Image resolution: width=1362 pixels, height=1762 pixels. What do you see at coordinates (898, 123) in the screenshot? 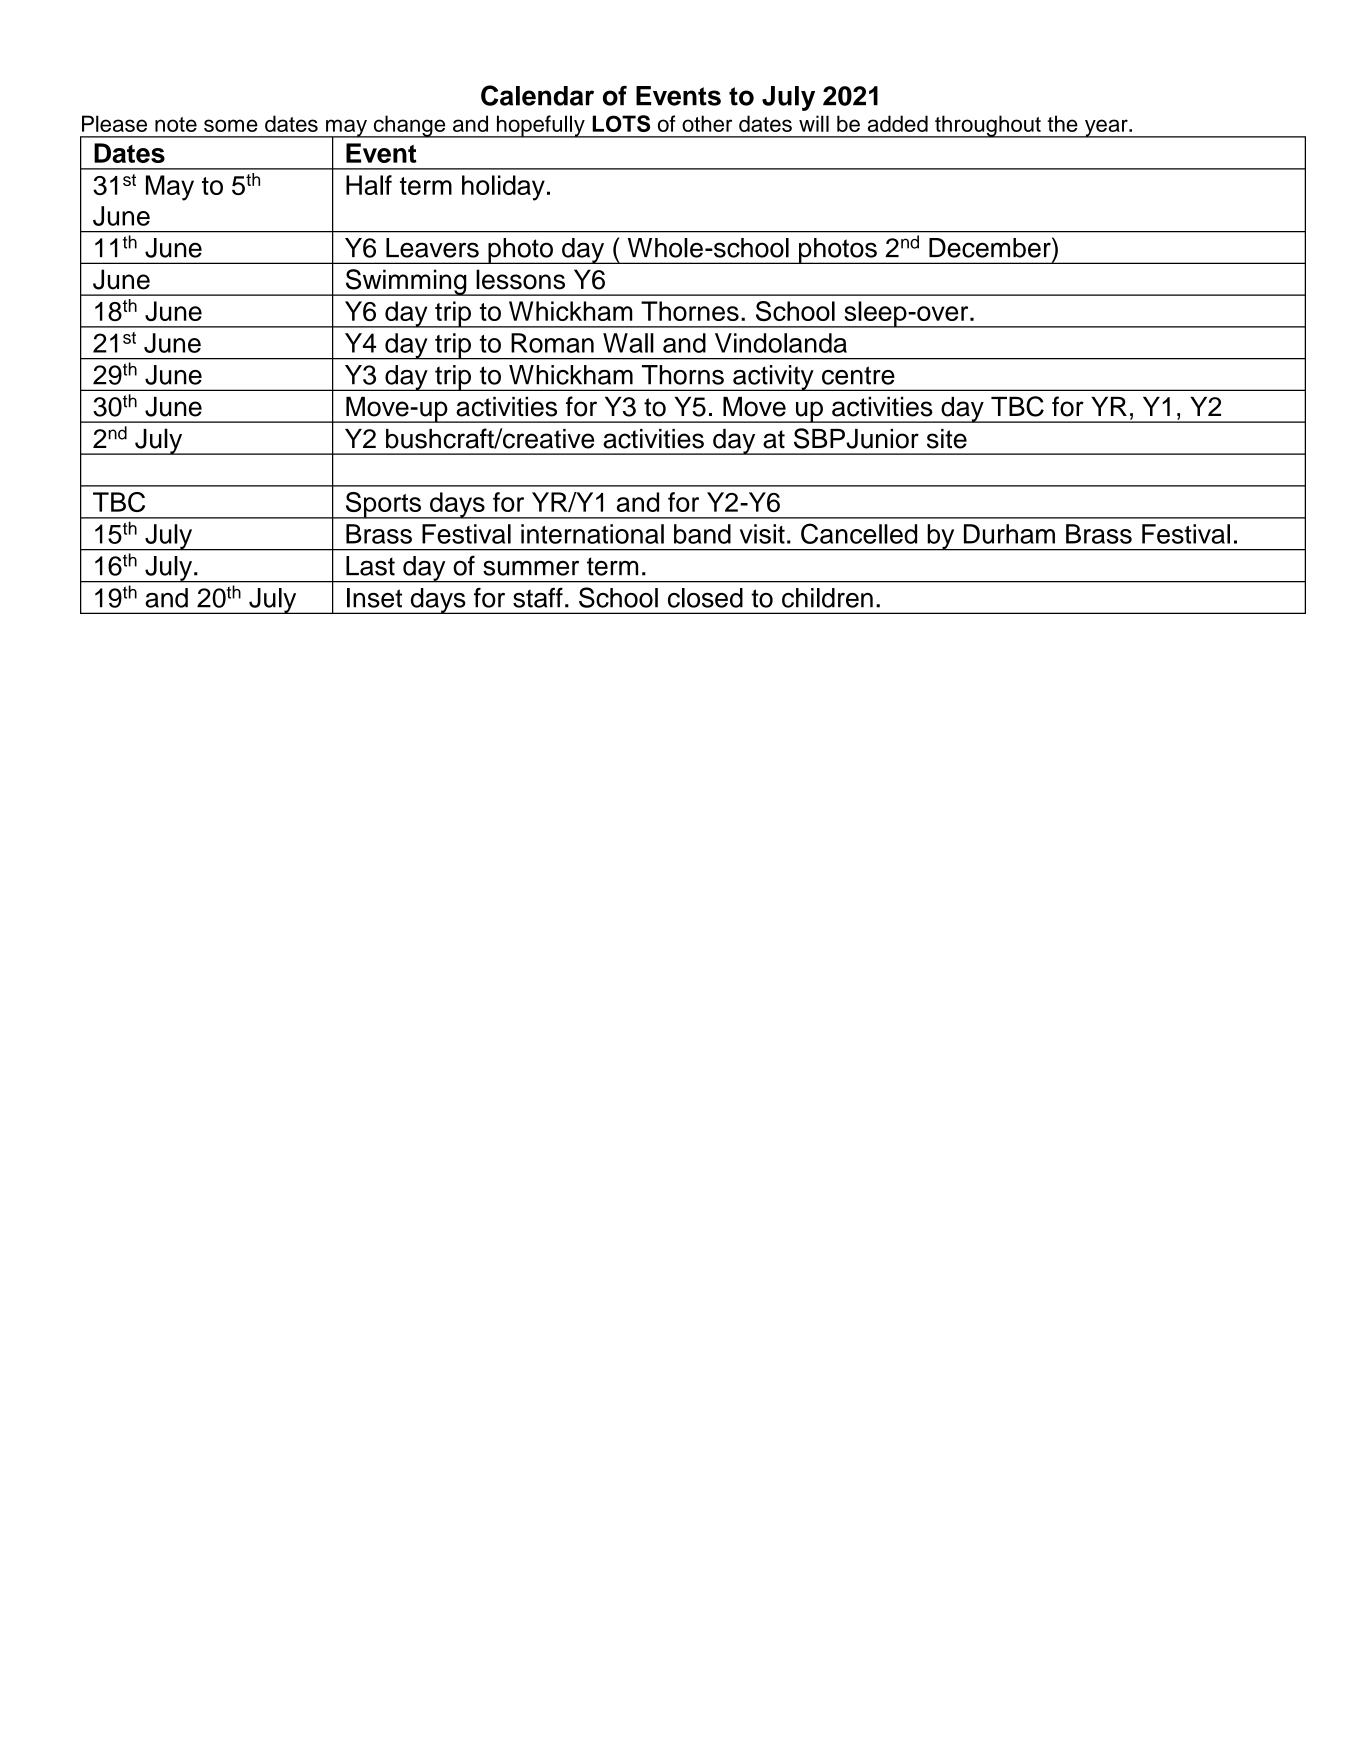
I see `added` at bounding box center [898, 123].
